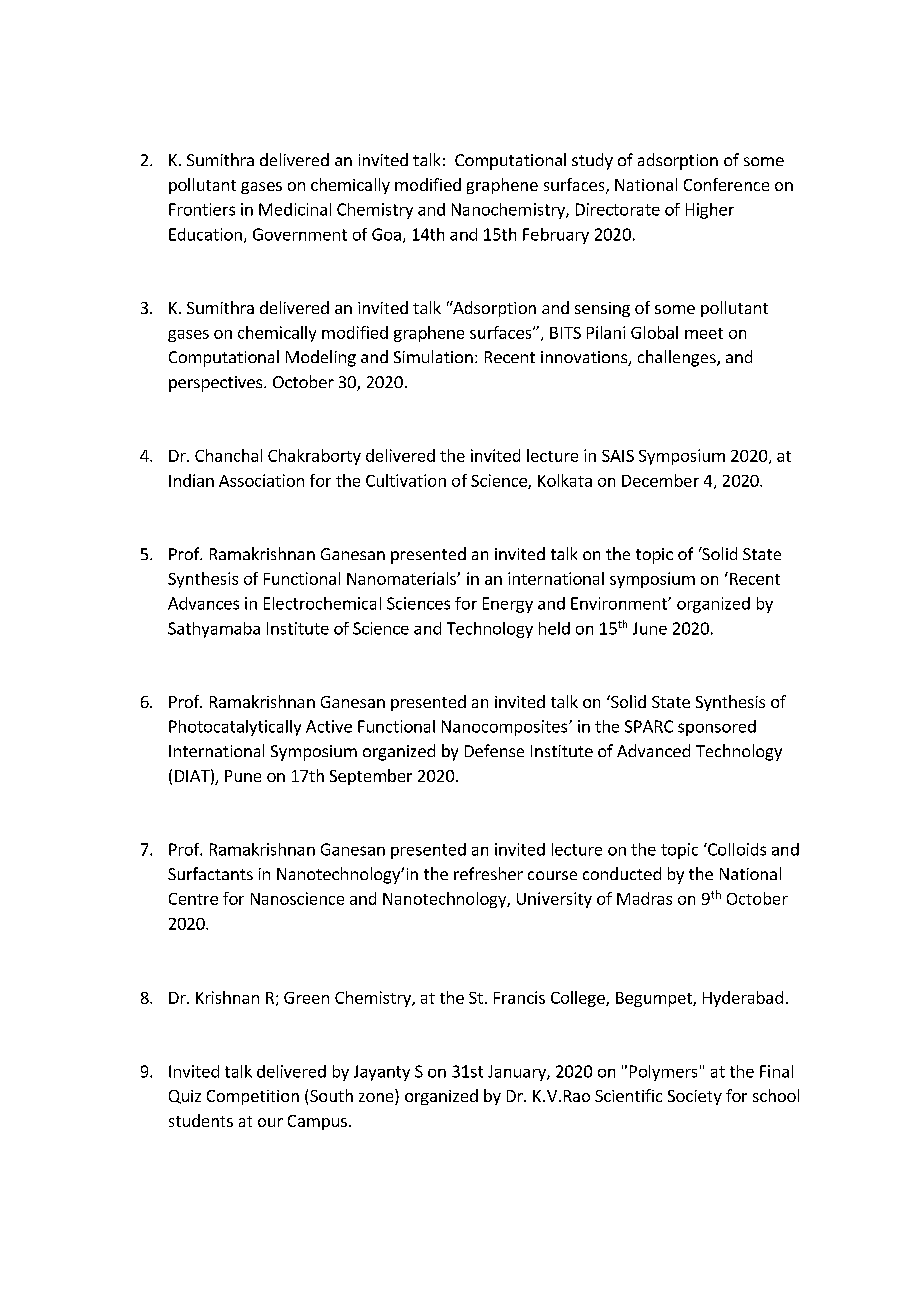 The image size is (924, 1308). What do you see at coordinates (653, 750) in the document?
I see `Advanced` at bounding box center [653, 750].
